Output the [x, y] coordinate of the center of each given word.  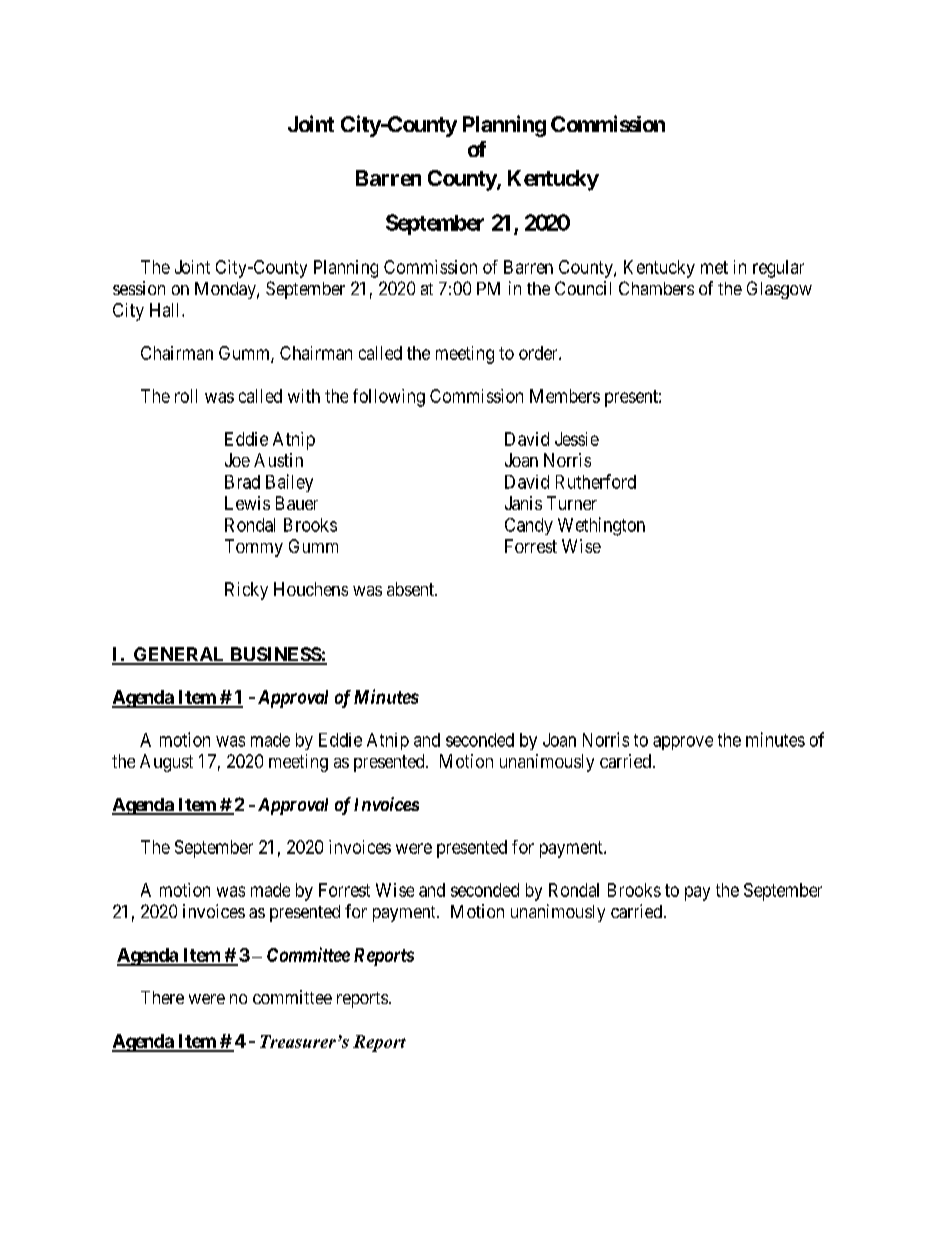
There [162, 997]
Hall [166, 310]
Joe [237, 460]
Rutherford [596, 481]
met [714, 267]
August [166, 763]
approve [683, 743]
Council [583, 288]
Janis [523, 503]
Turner [572, 503]
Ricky [246, 591]
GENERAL [179, 655]
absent [412, 589]
